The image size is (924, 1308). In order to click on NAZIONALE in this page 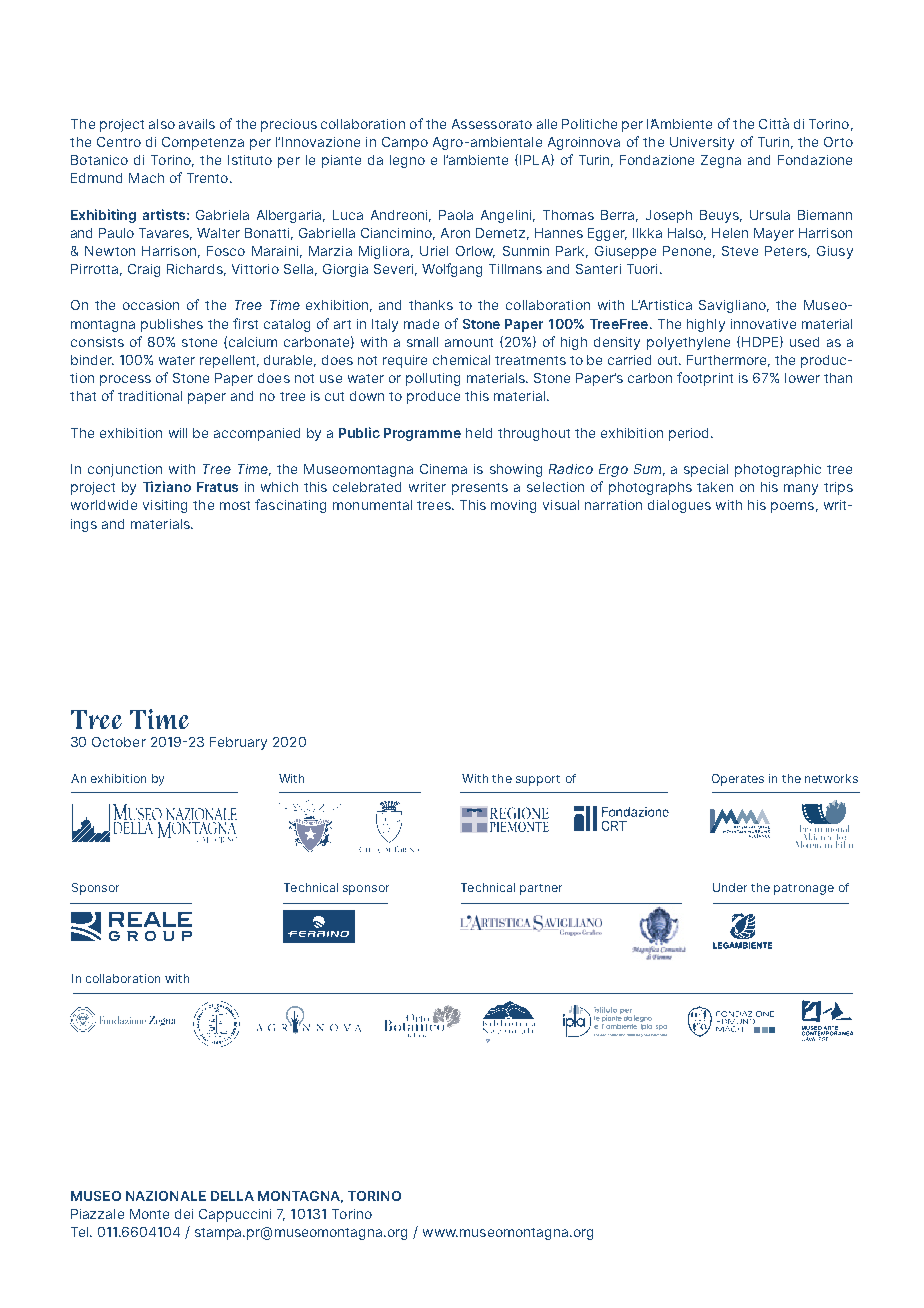, I will do `click(166, 1196)`.
